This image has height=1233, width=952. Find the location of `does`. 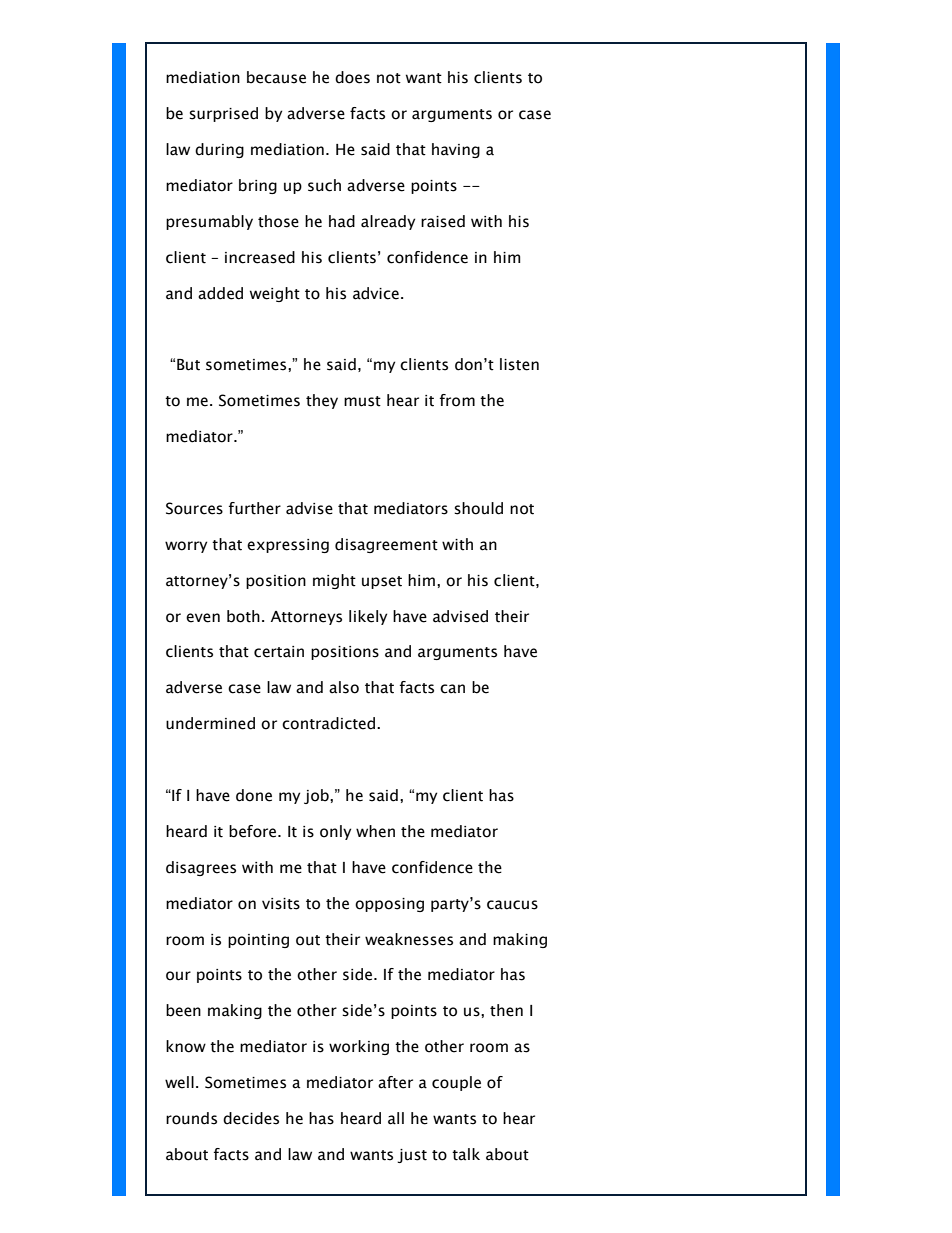

does is located at coordinates (352, 77).
